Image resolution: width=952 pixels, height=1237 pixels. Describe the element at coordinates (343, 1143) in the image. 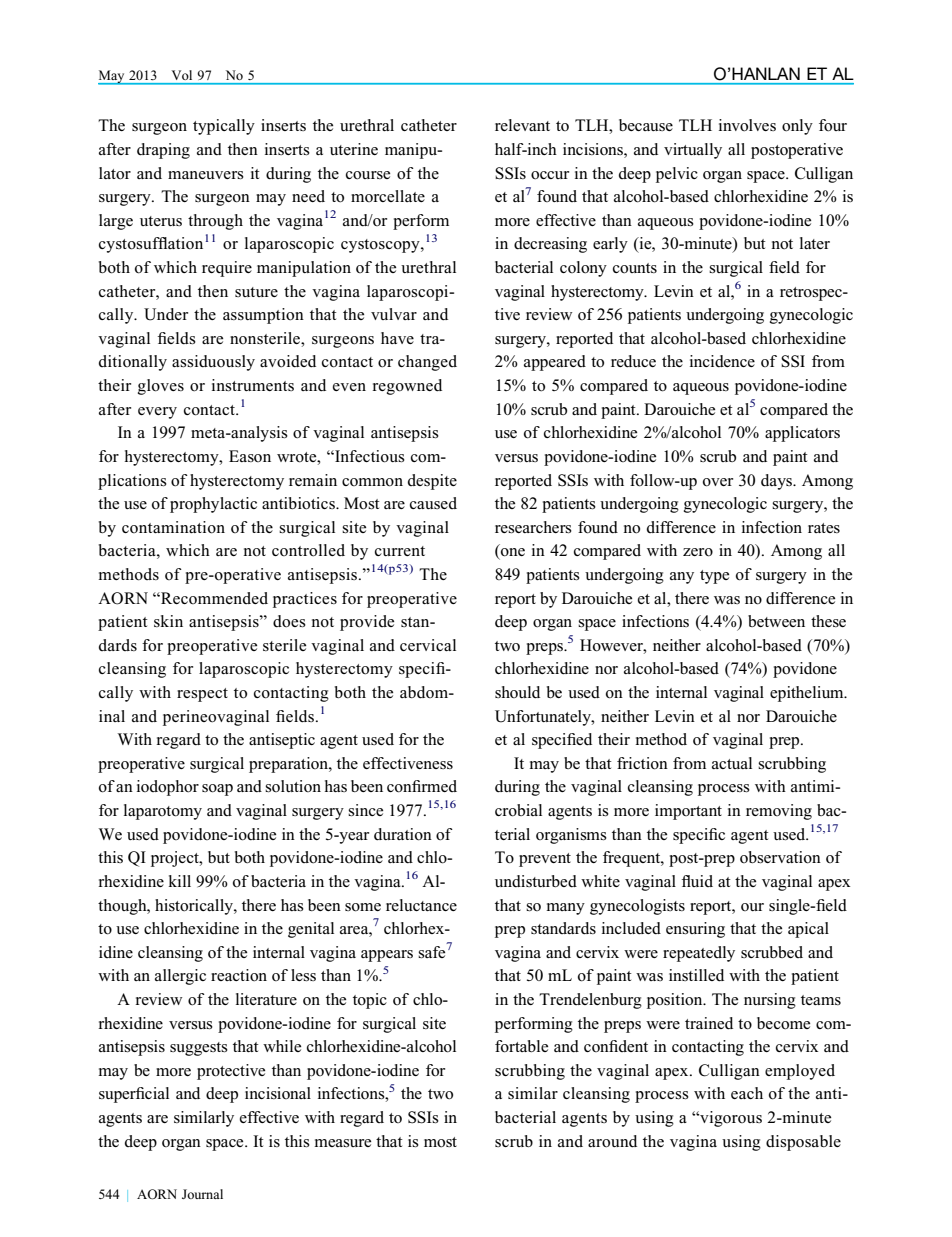

I see `measure` at that location.
